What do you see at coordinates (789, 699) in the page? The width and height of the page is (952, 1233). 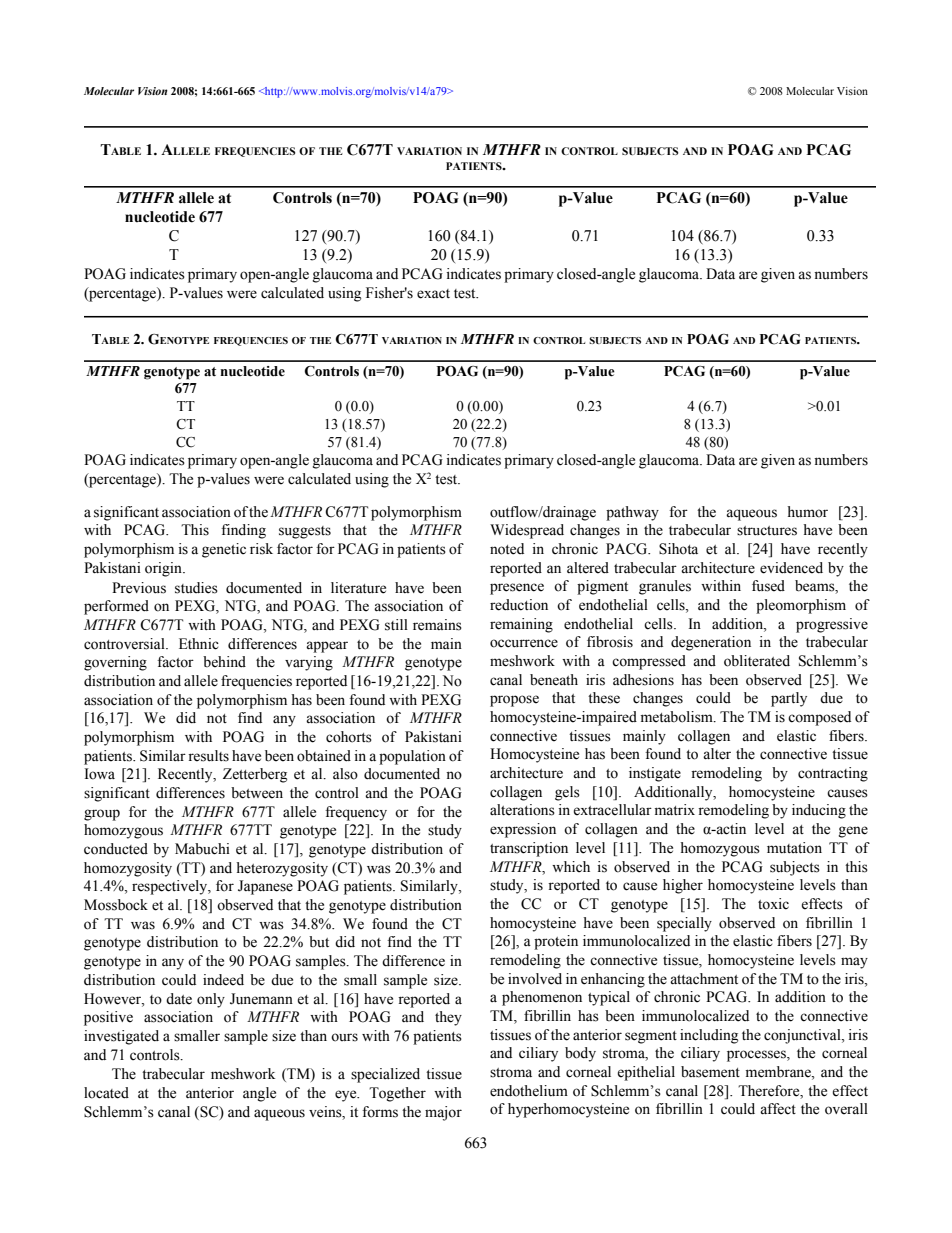 I see `partly` at bounding box center [789, 699].
